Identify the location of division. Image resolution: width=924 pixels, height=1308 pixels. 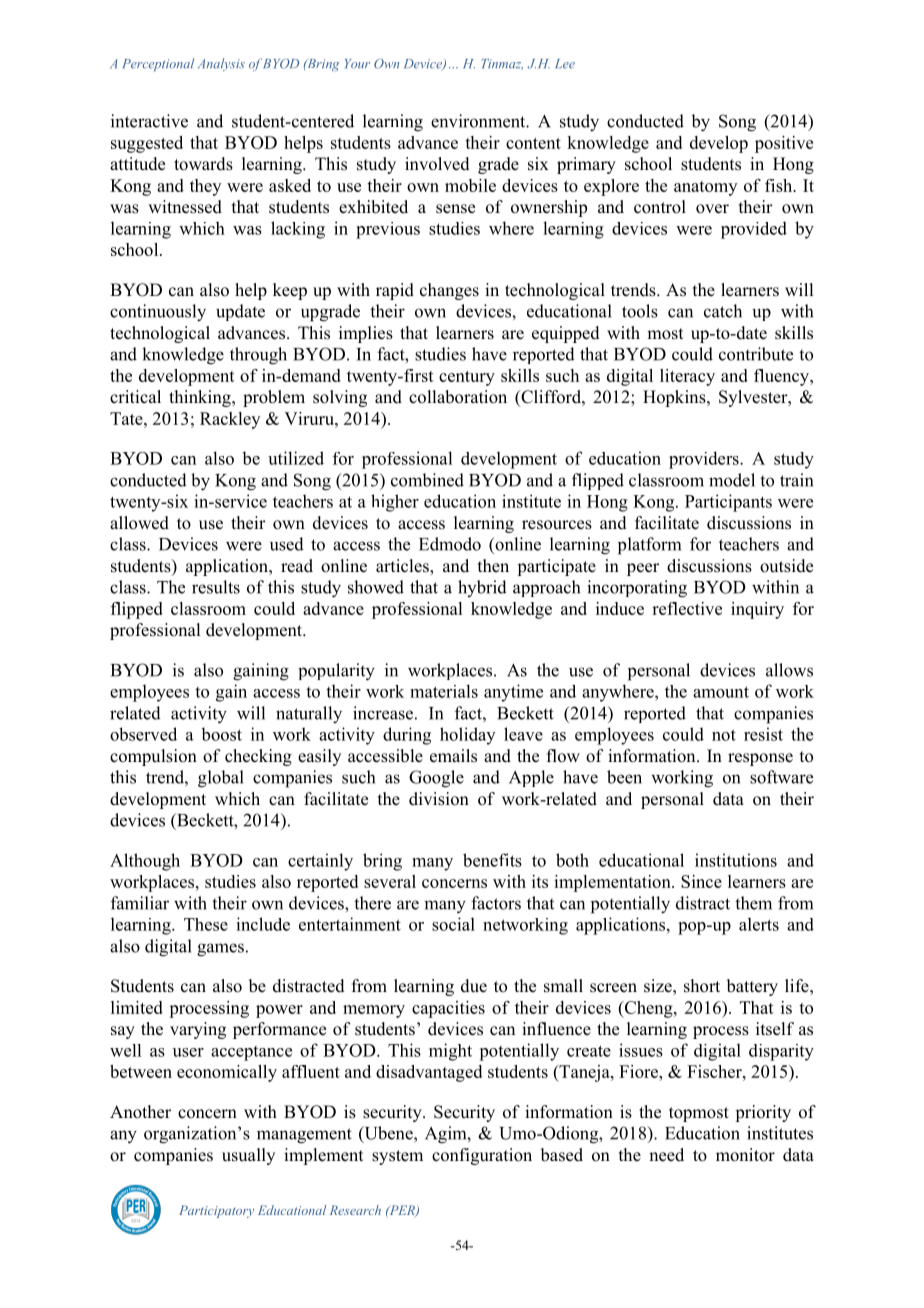
(439, 799).
